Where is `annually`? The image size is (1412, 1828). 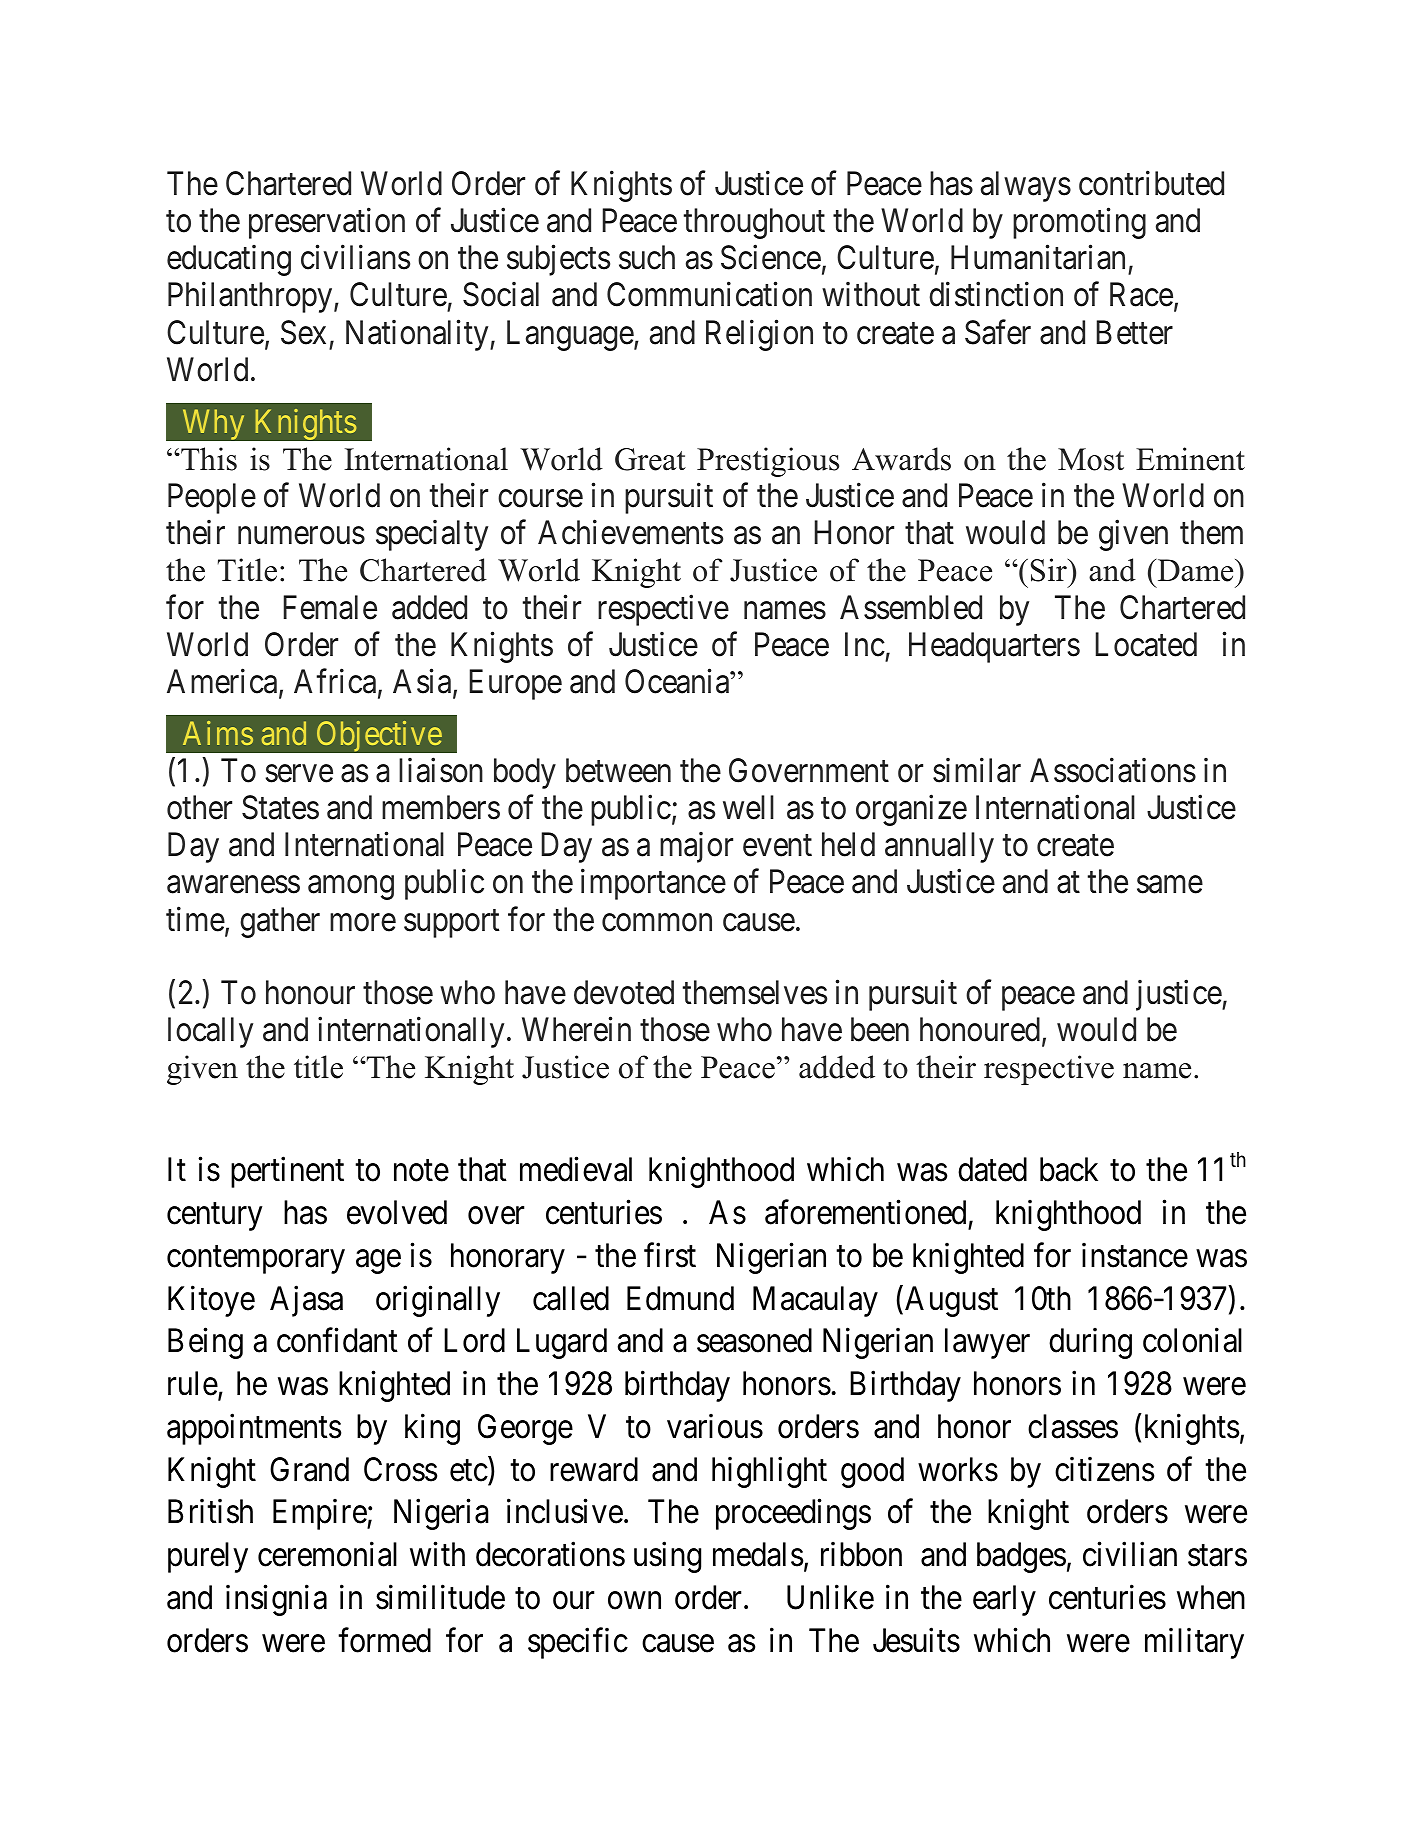 annually is located at coordinates (939, 847).
